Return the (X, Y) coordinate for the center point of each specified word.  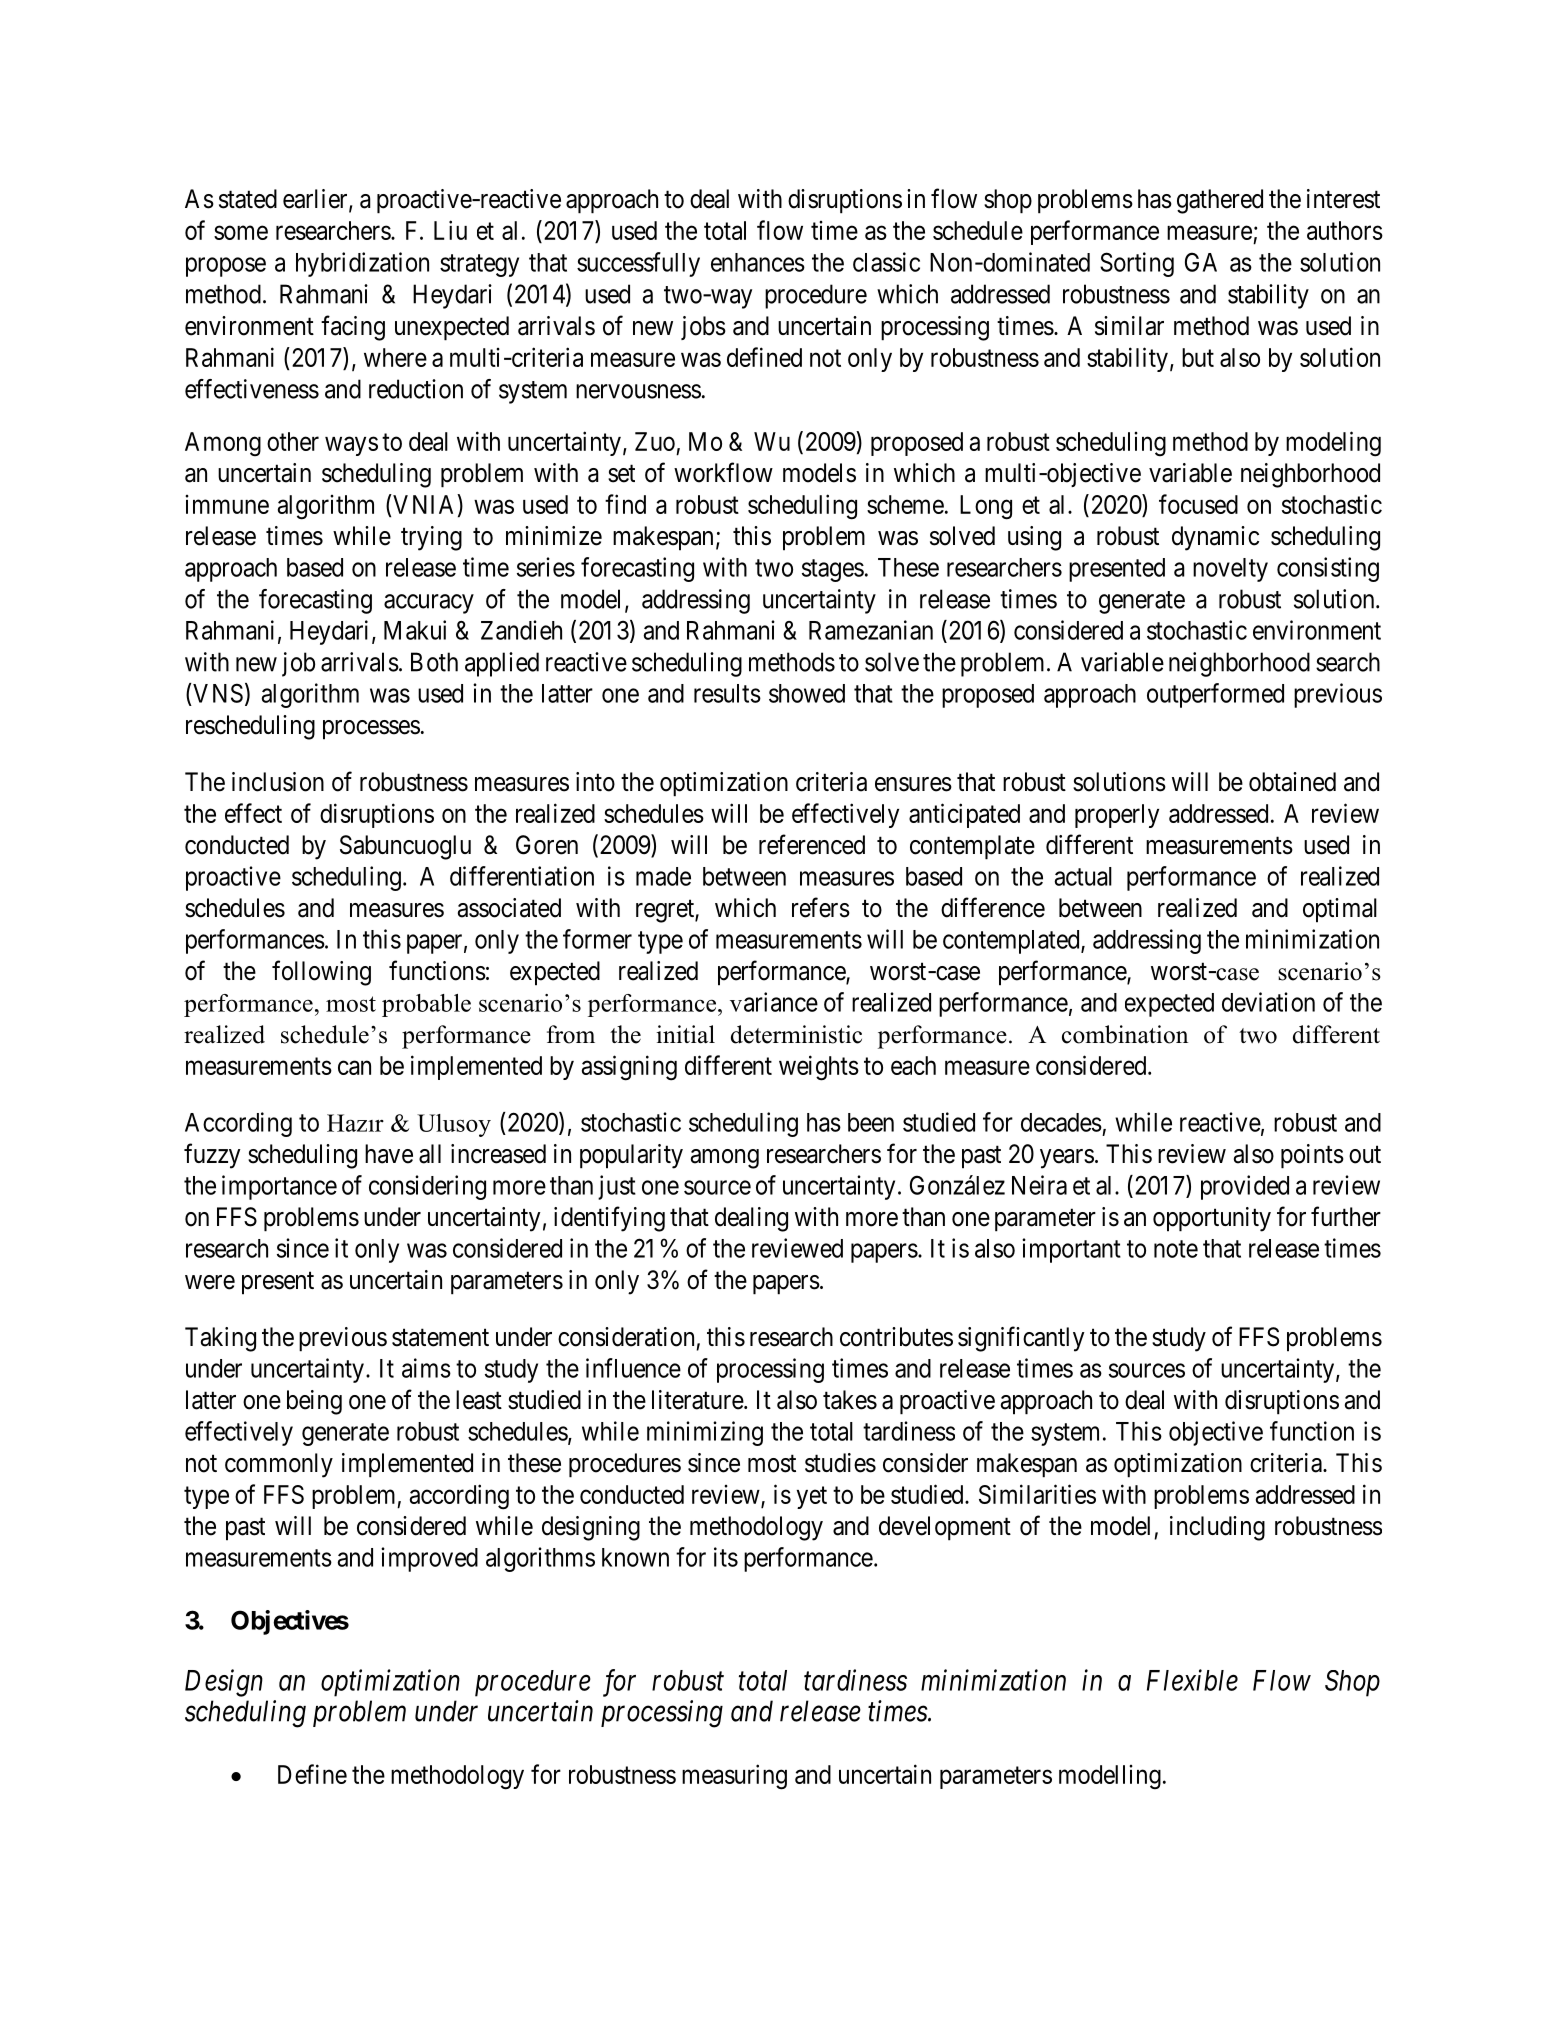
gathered (1220, 201)
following (321, 973)
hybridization (362, 264)
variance (774, 1002)
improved (429, 1559)
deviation (1268, 1002)
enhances (758, 262)
